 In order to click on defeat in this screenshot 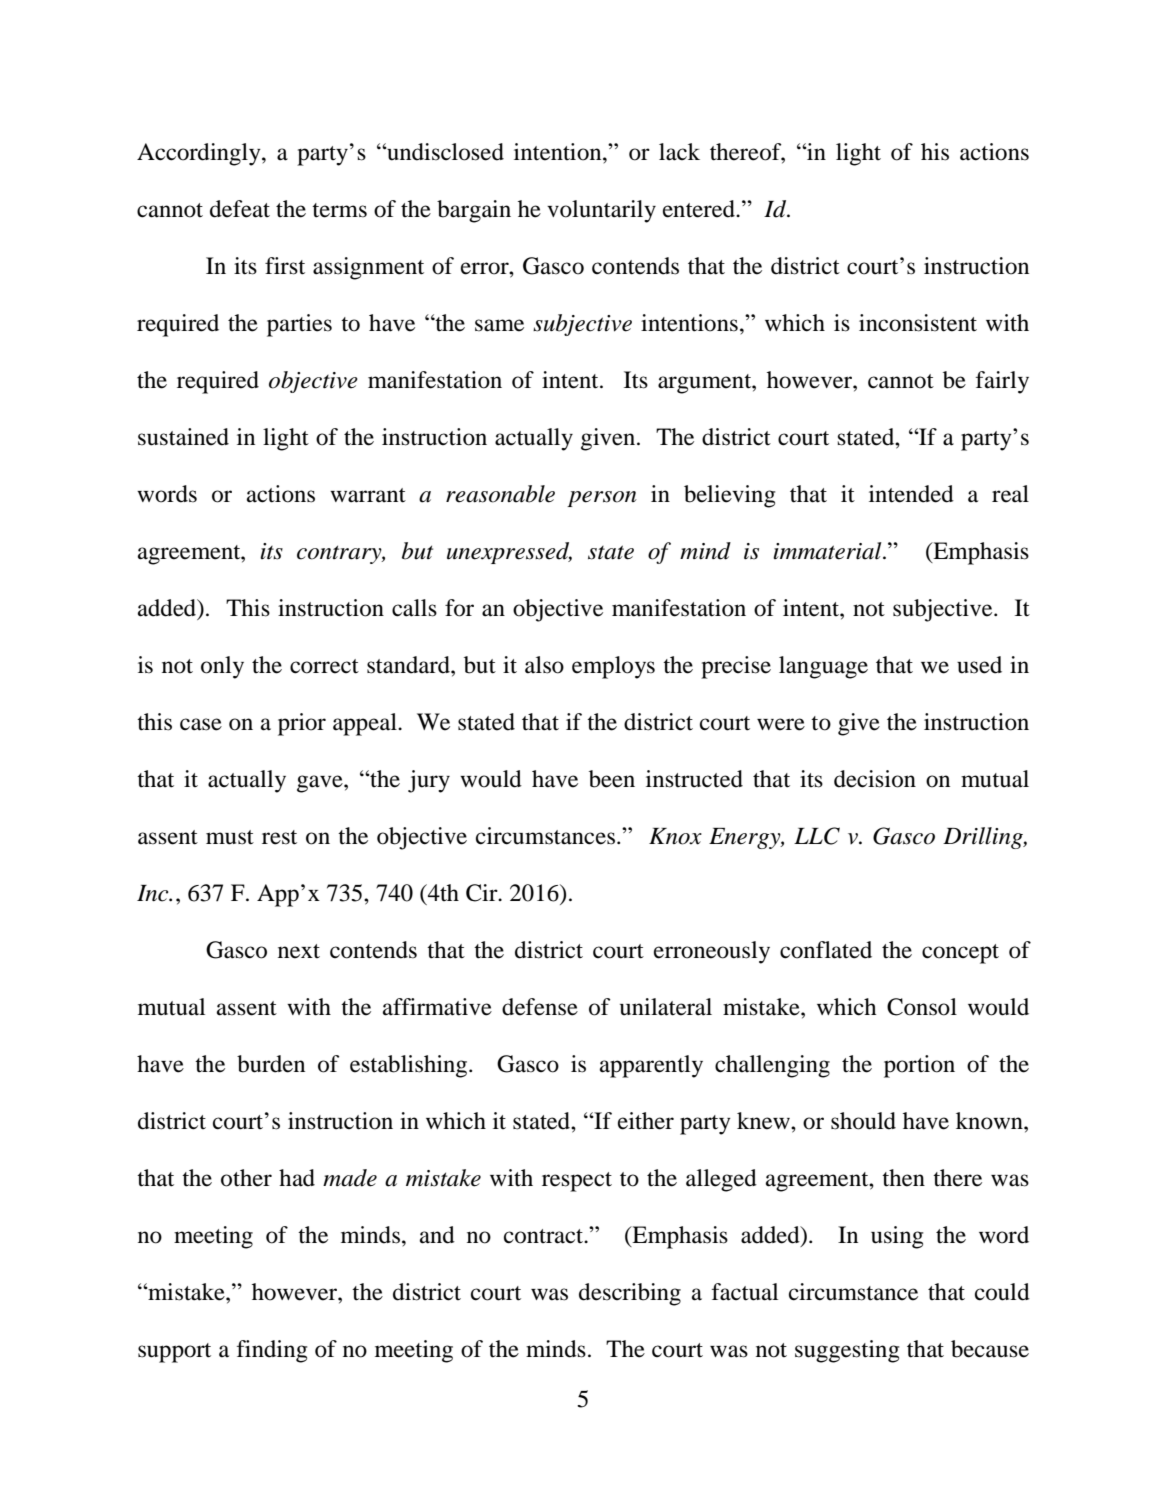, I will do `click(240, 209)`.
